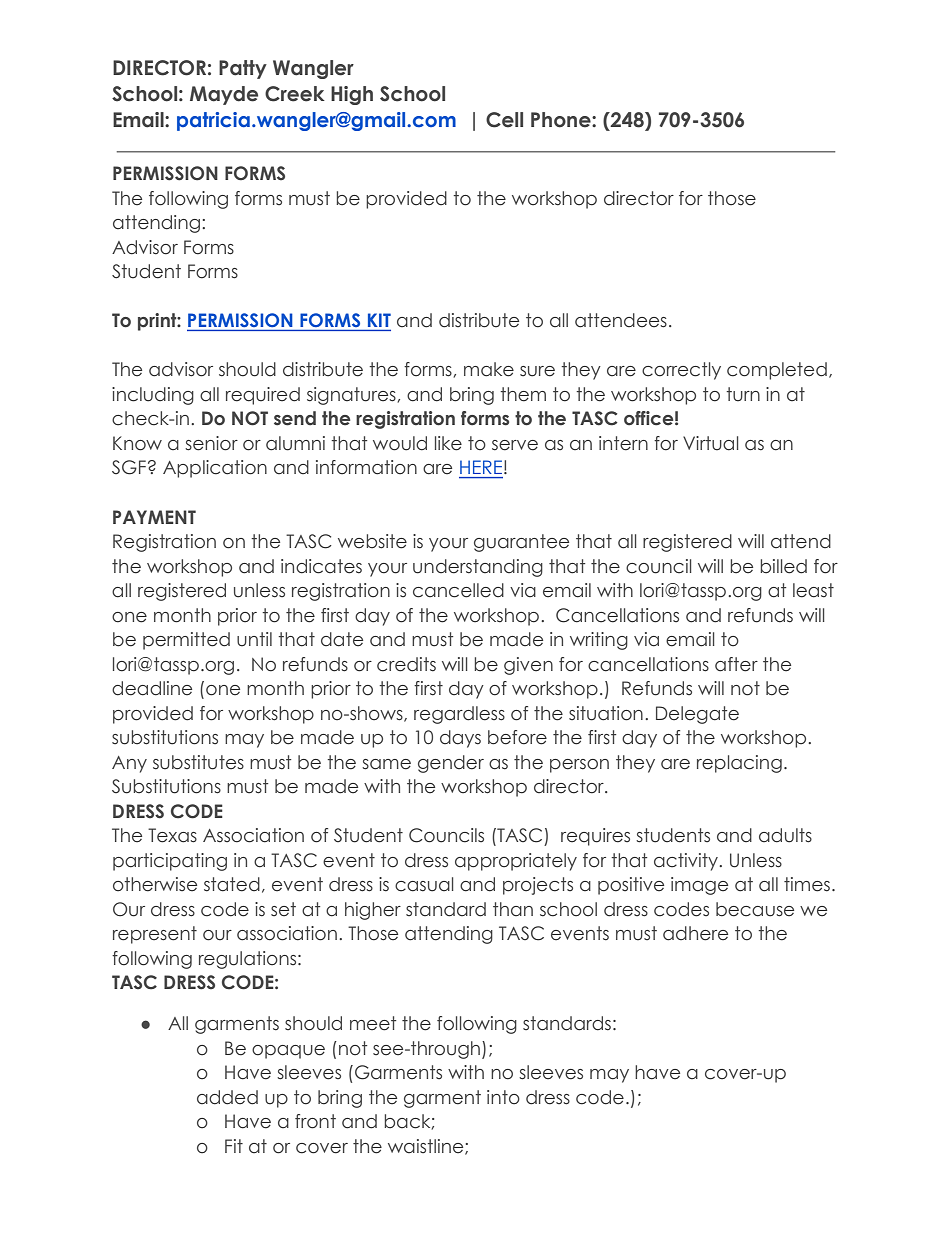 Image resolution: width=952 pixels, height=1233 pixels. Describe the element at coordinates (243, 69) in the screenshot. I see `Patty` at that location.
